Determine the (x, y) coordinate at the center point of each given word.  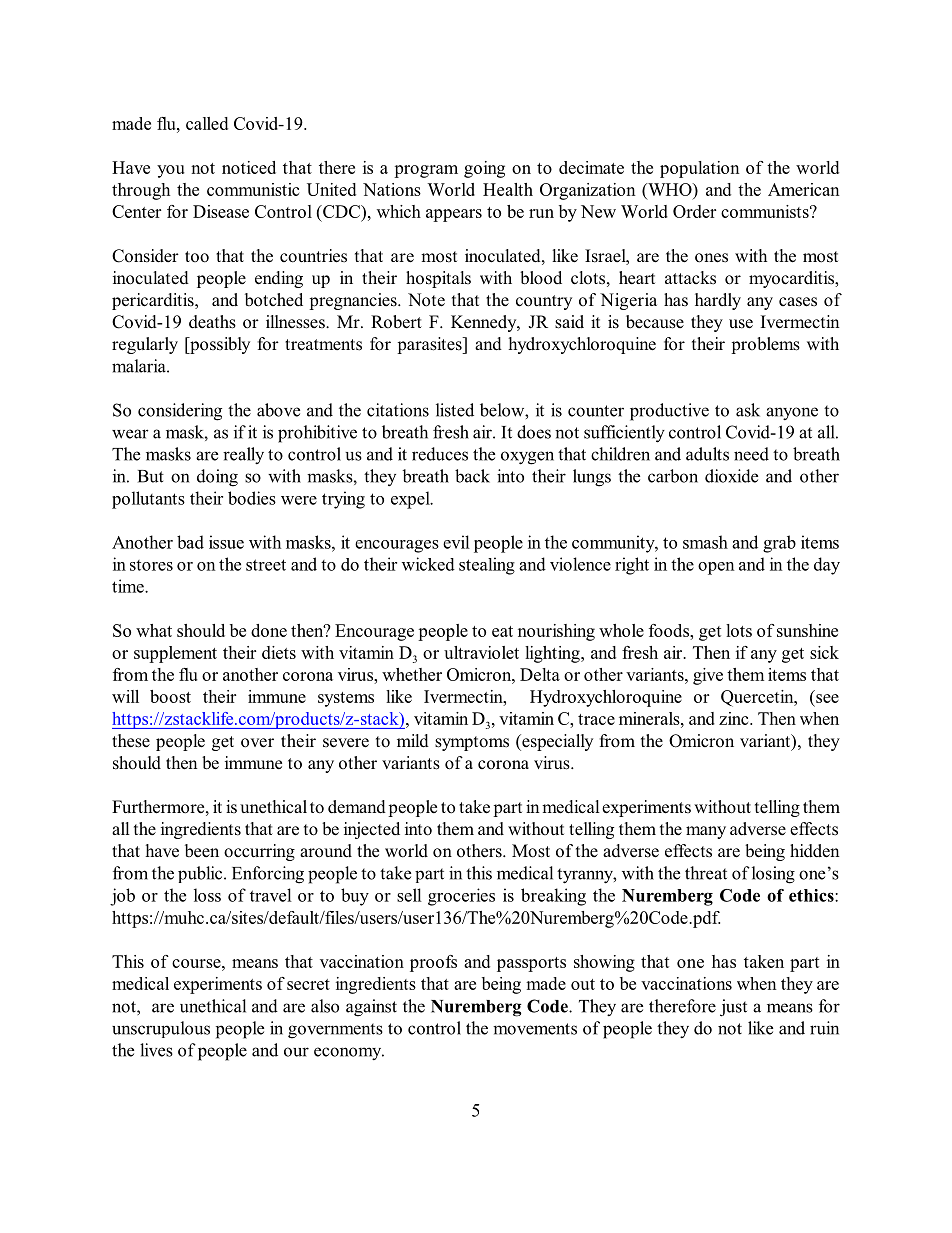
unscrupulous (161, 1029)
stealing (487, 566)
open (716, 568)
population (700, 169)
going (484, 169)
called (207, 123)
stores (151, 565)
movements (535, 1029)
